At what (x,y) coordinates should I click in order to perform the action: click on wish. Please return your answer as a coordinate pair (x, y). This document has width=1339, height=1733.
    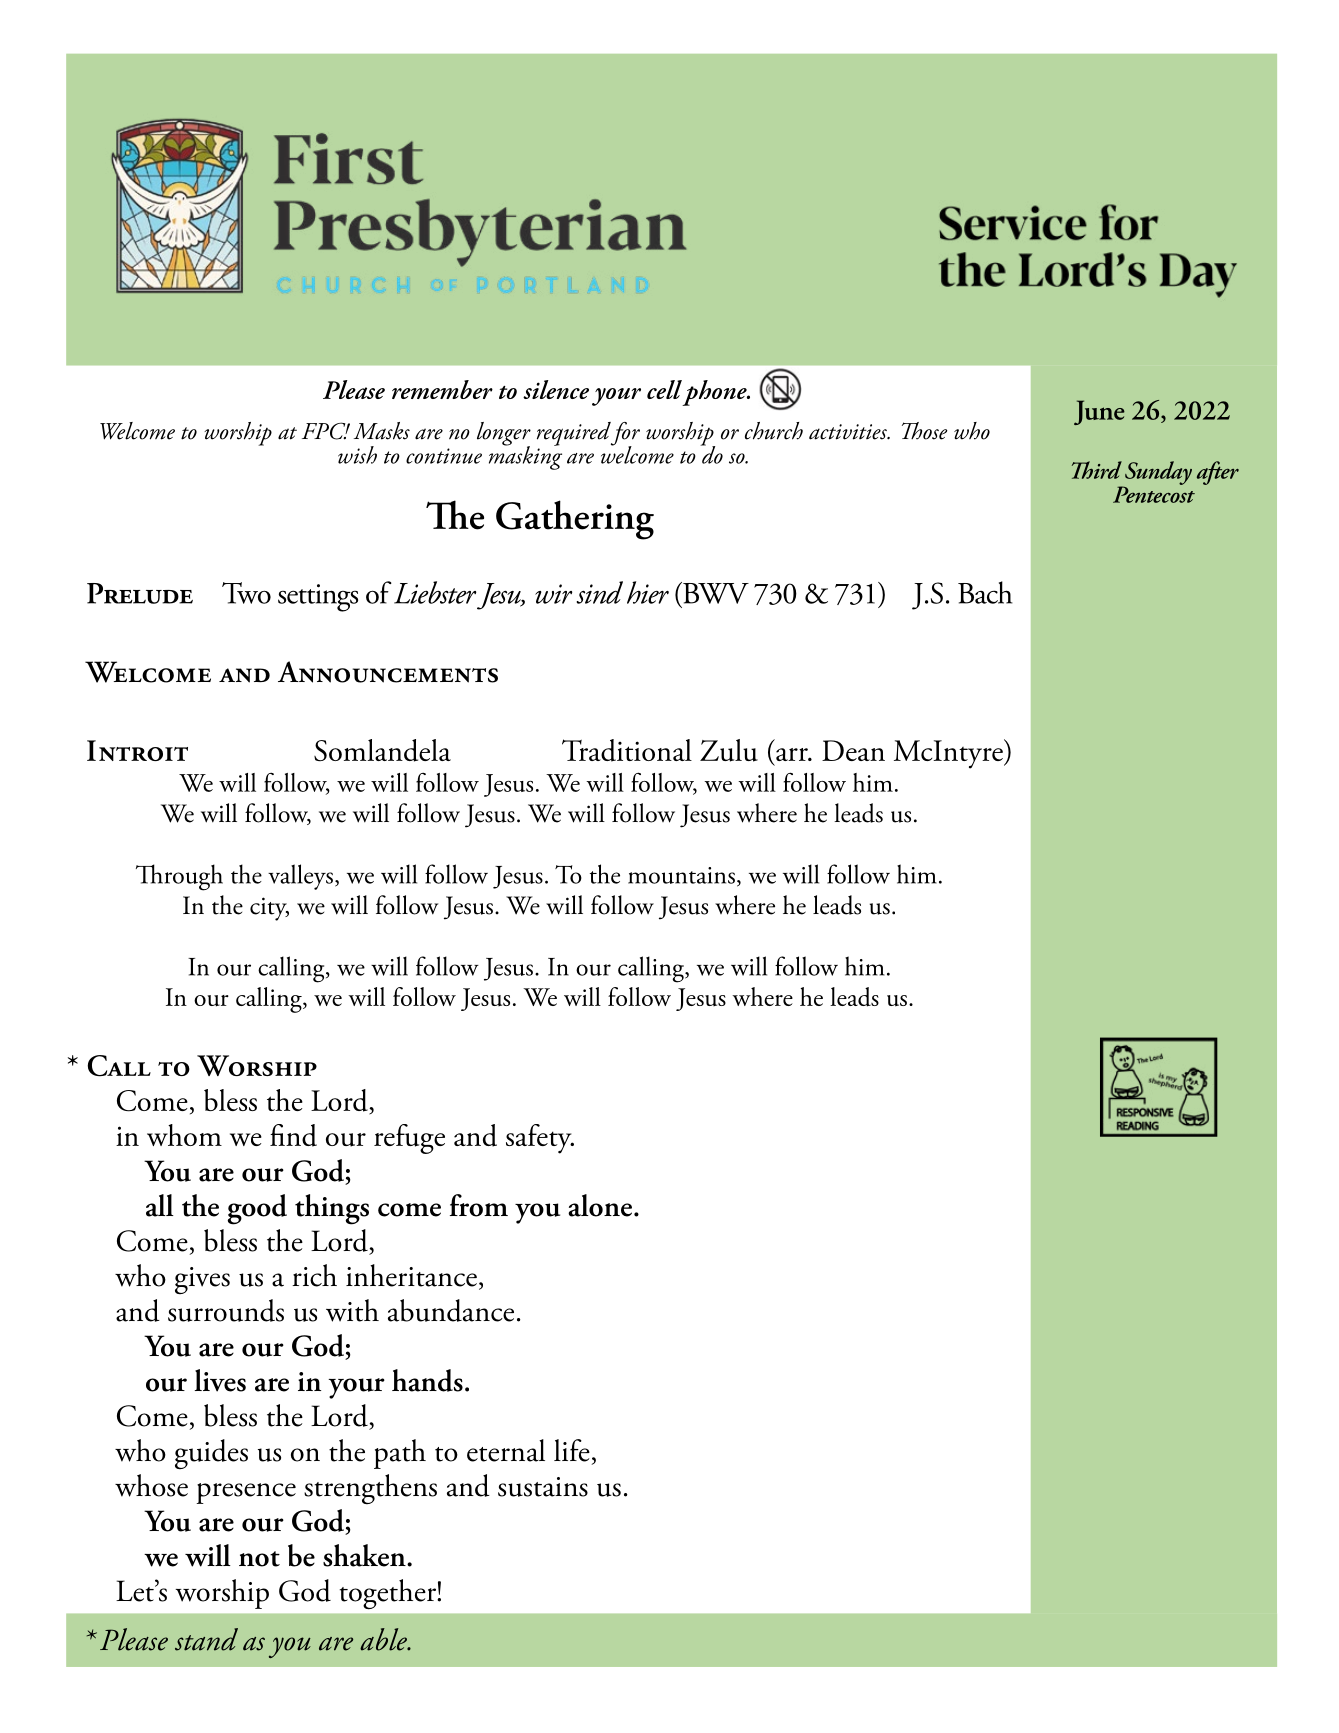
    Looking at the image, I should click on (357, 455).
